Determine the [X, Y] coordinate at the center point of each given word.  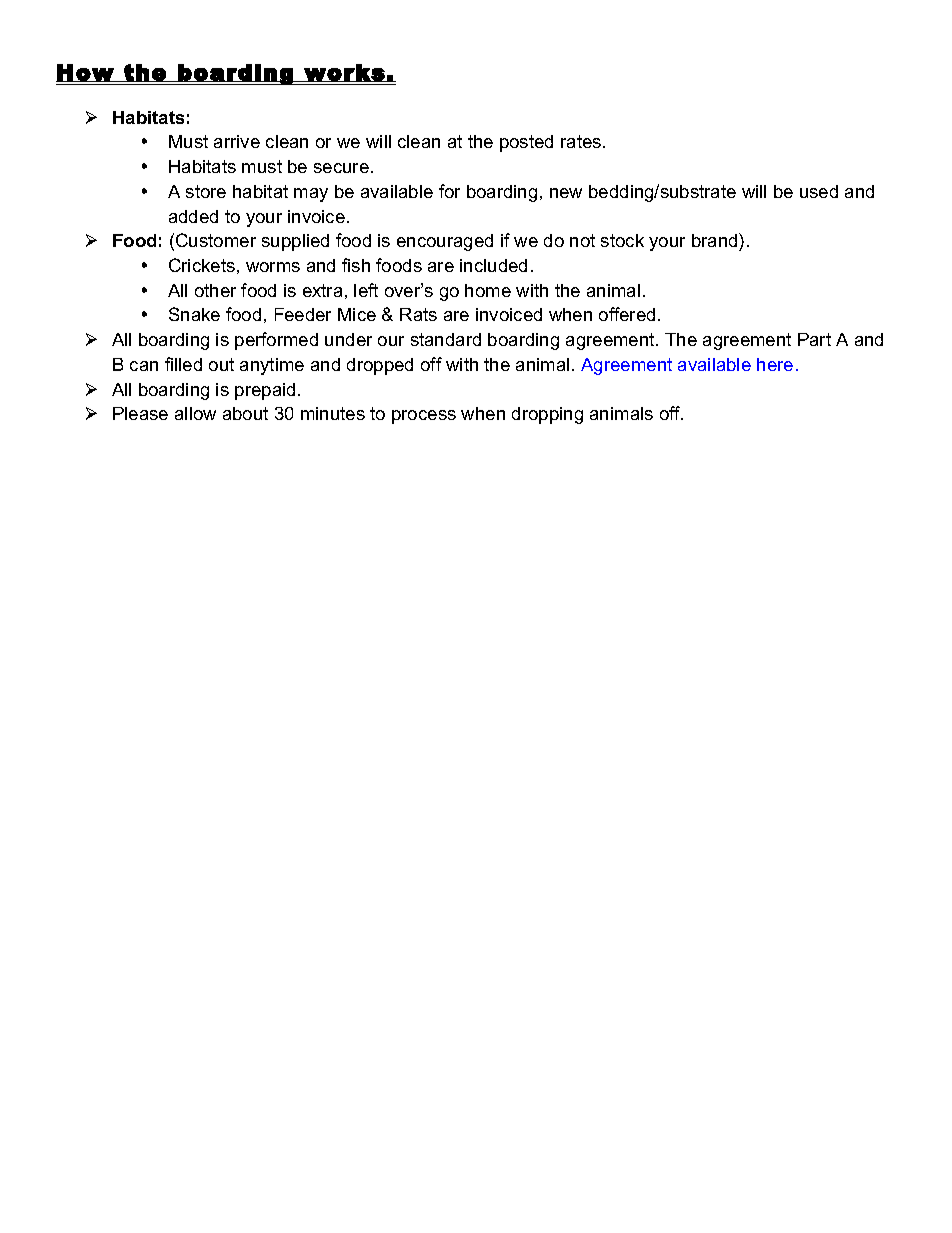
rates [582, 141]
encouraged [445, 242]
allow [195, 413]
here [775, 364]
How [85, 73]
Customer [216, 240]
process [424, 417]
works [344, 73]
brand [716, 240]
